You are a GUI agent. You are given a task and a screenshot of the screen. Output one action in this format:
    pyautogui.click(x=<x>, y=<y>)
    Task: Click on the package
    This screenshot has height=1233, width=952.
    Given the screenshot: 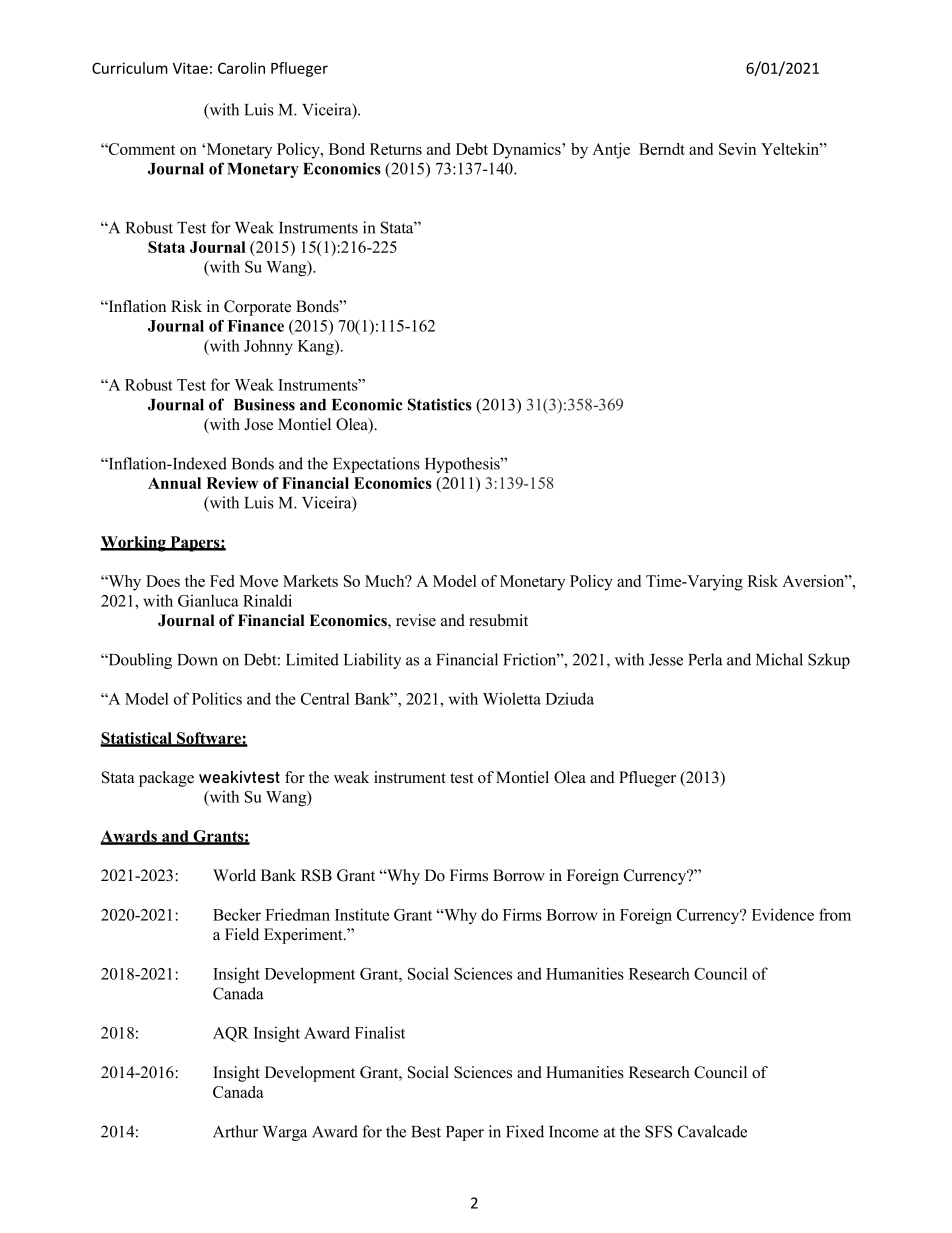 What is the action you would take?
    pyautogui.click(x=166, y=779)
